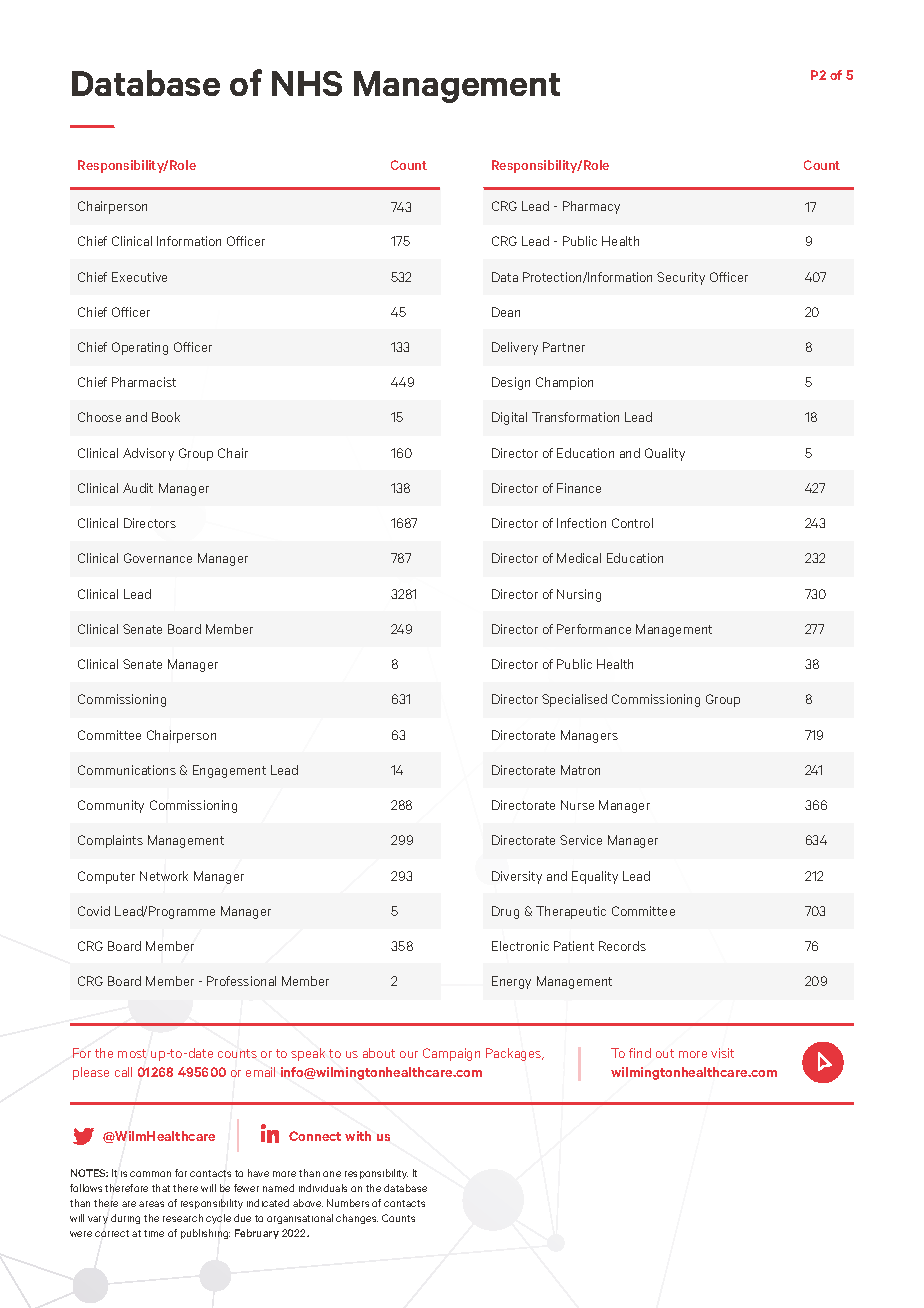  What do you see at coordinates (151, 1204) in the page?
I see `areas` at bounding box center [151, 1204].
